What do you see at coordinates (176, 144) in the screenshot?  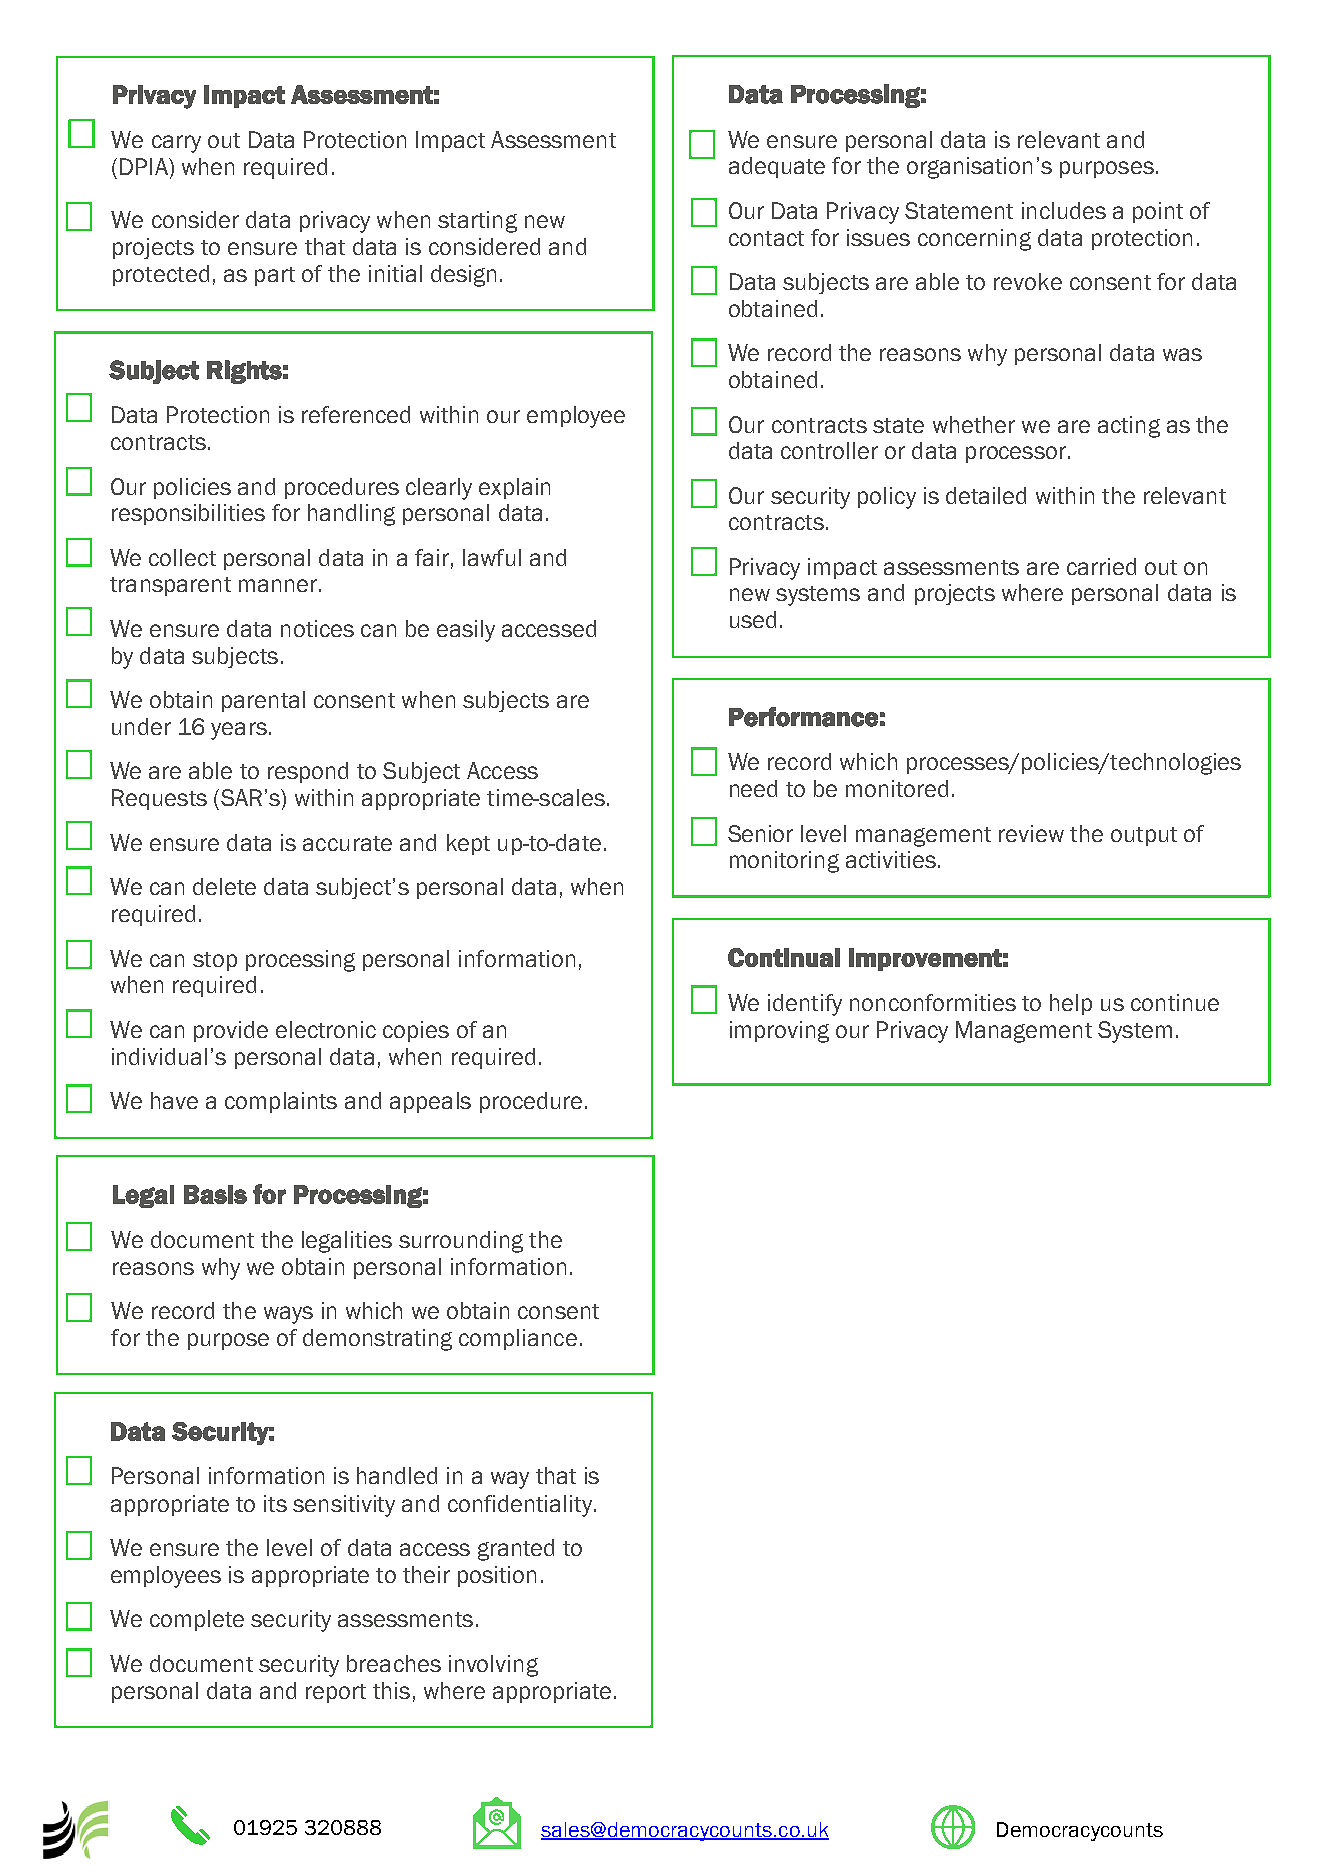 I see `carry` at bounding box center [176, 144].
